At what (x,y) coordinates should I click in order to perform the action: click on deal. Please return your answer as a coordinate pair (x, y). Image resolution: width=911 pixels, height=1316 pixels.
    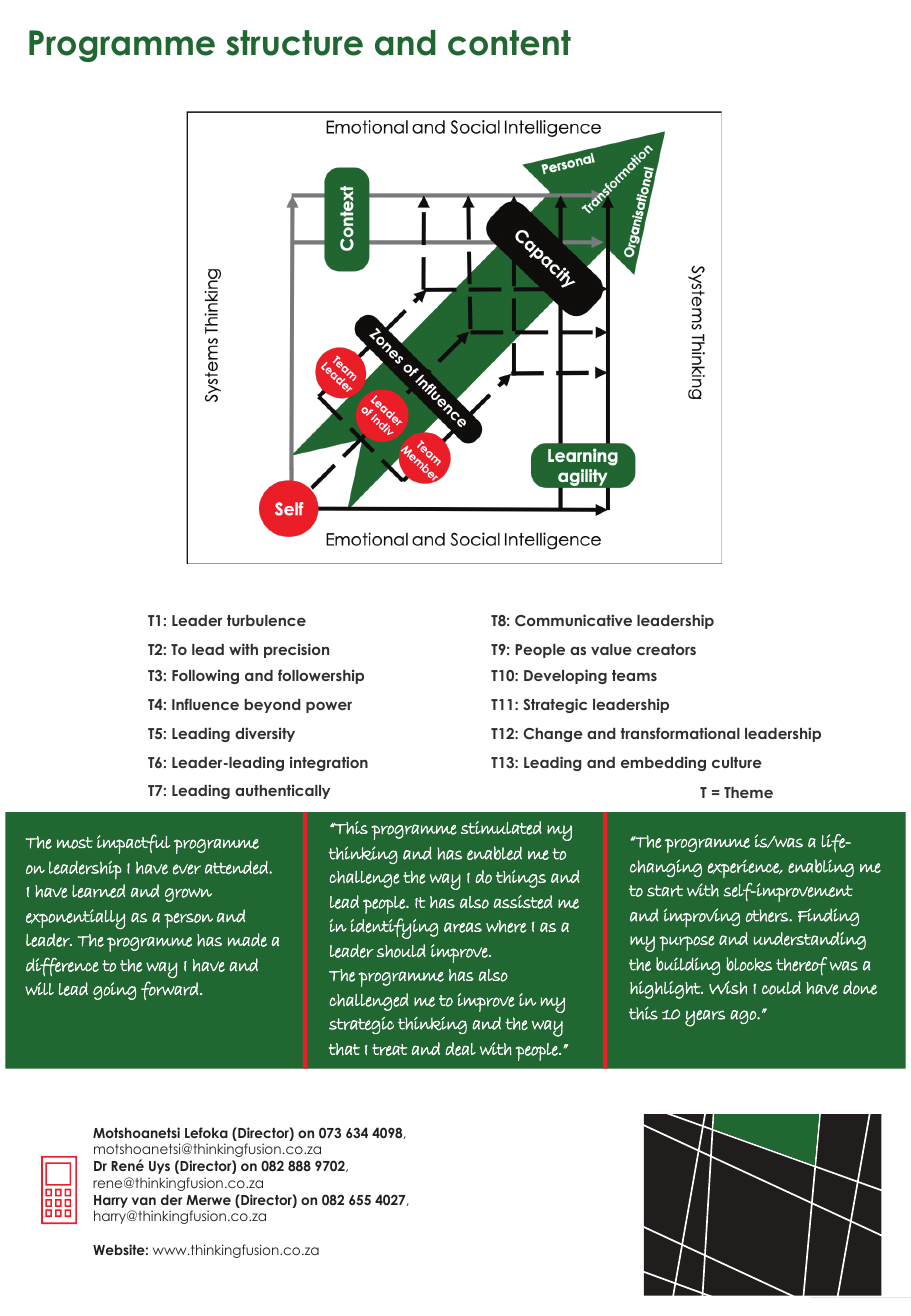
    Looking at the image, I should click on (460, 1049).
